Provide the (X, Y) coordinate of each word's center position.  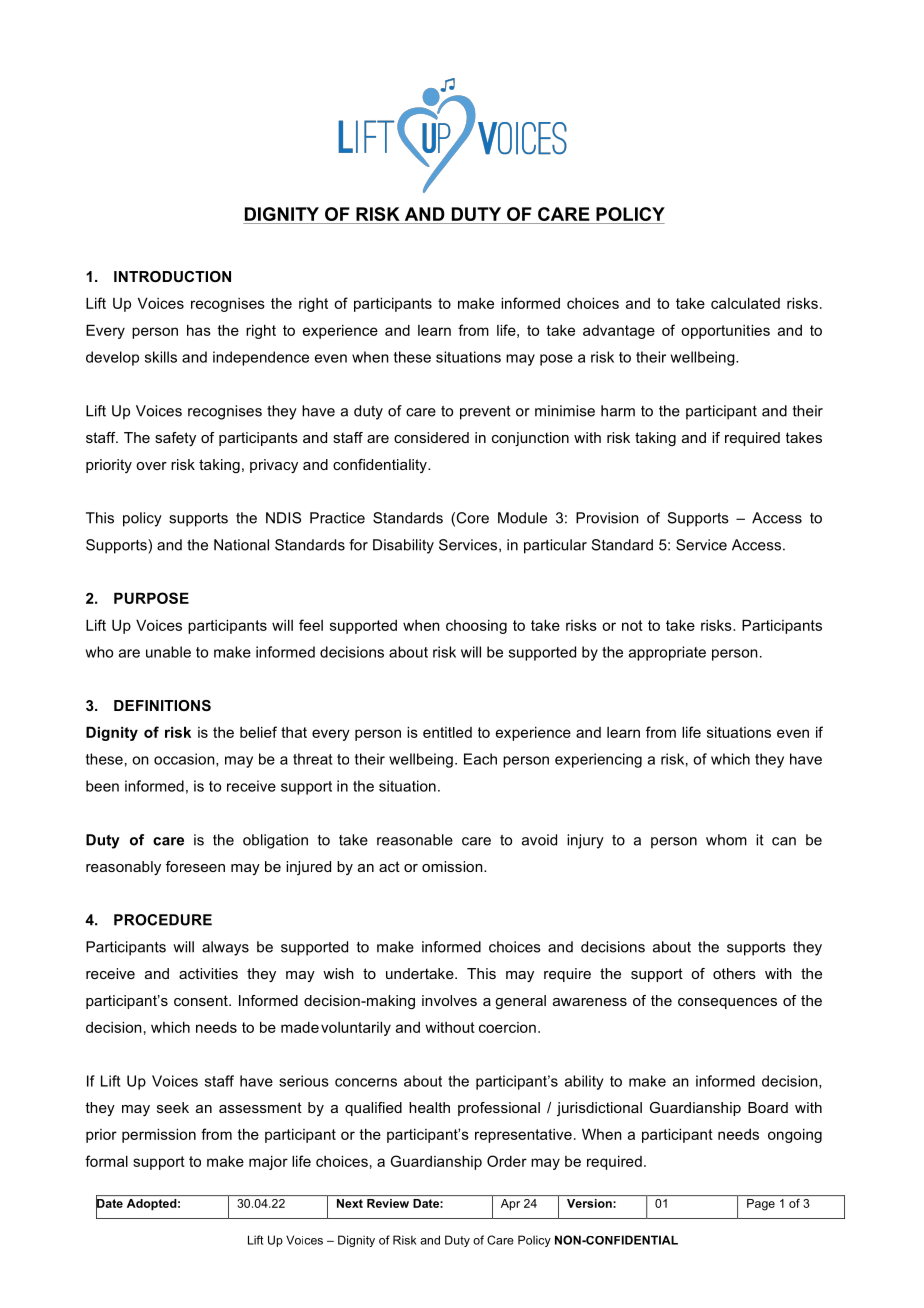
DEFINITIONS (162, 705)
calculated (745, 303)
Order (507, 1161)
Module (522, 518)
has (199, 330)
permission (159, 1135)
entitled (447, 732)
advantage (619, 332)
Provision (607, 518)
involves (449, 1000)
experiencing (598, 760)
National (241, 545)
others (734, 973)
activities (208, 973)
